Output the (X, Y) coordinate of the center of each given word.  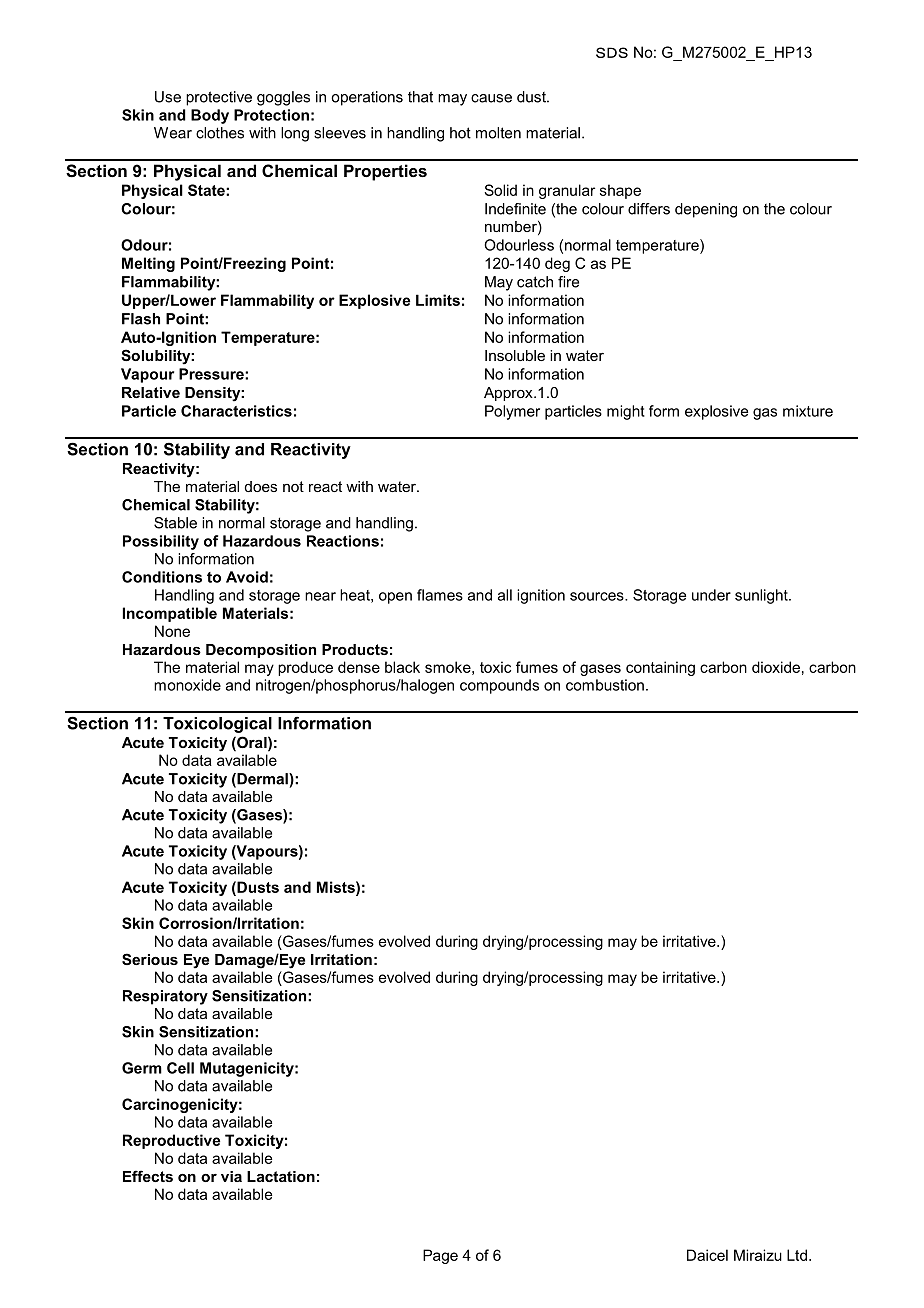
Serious (150, 959)
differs (649, 209)
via (231, 1176)
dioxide (776, 667)
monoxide (187, 685)
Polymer (512, 412)
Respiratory (165, 997)
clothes (220, 133)
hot (460, 133)
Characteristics (236, 411)
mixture (808, 411)
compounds (499, 686)
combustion (605, 685)
